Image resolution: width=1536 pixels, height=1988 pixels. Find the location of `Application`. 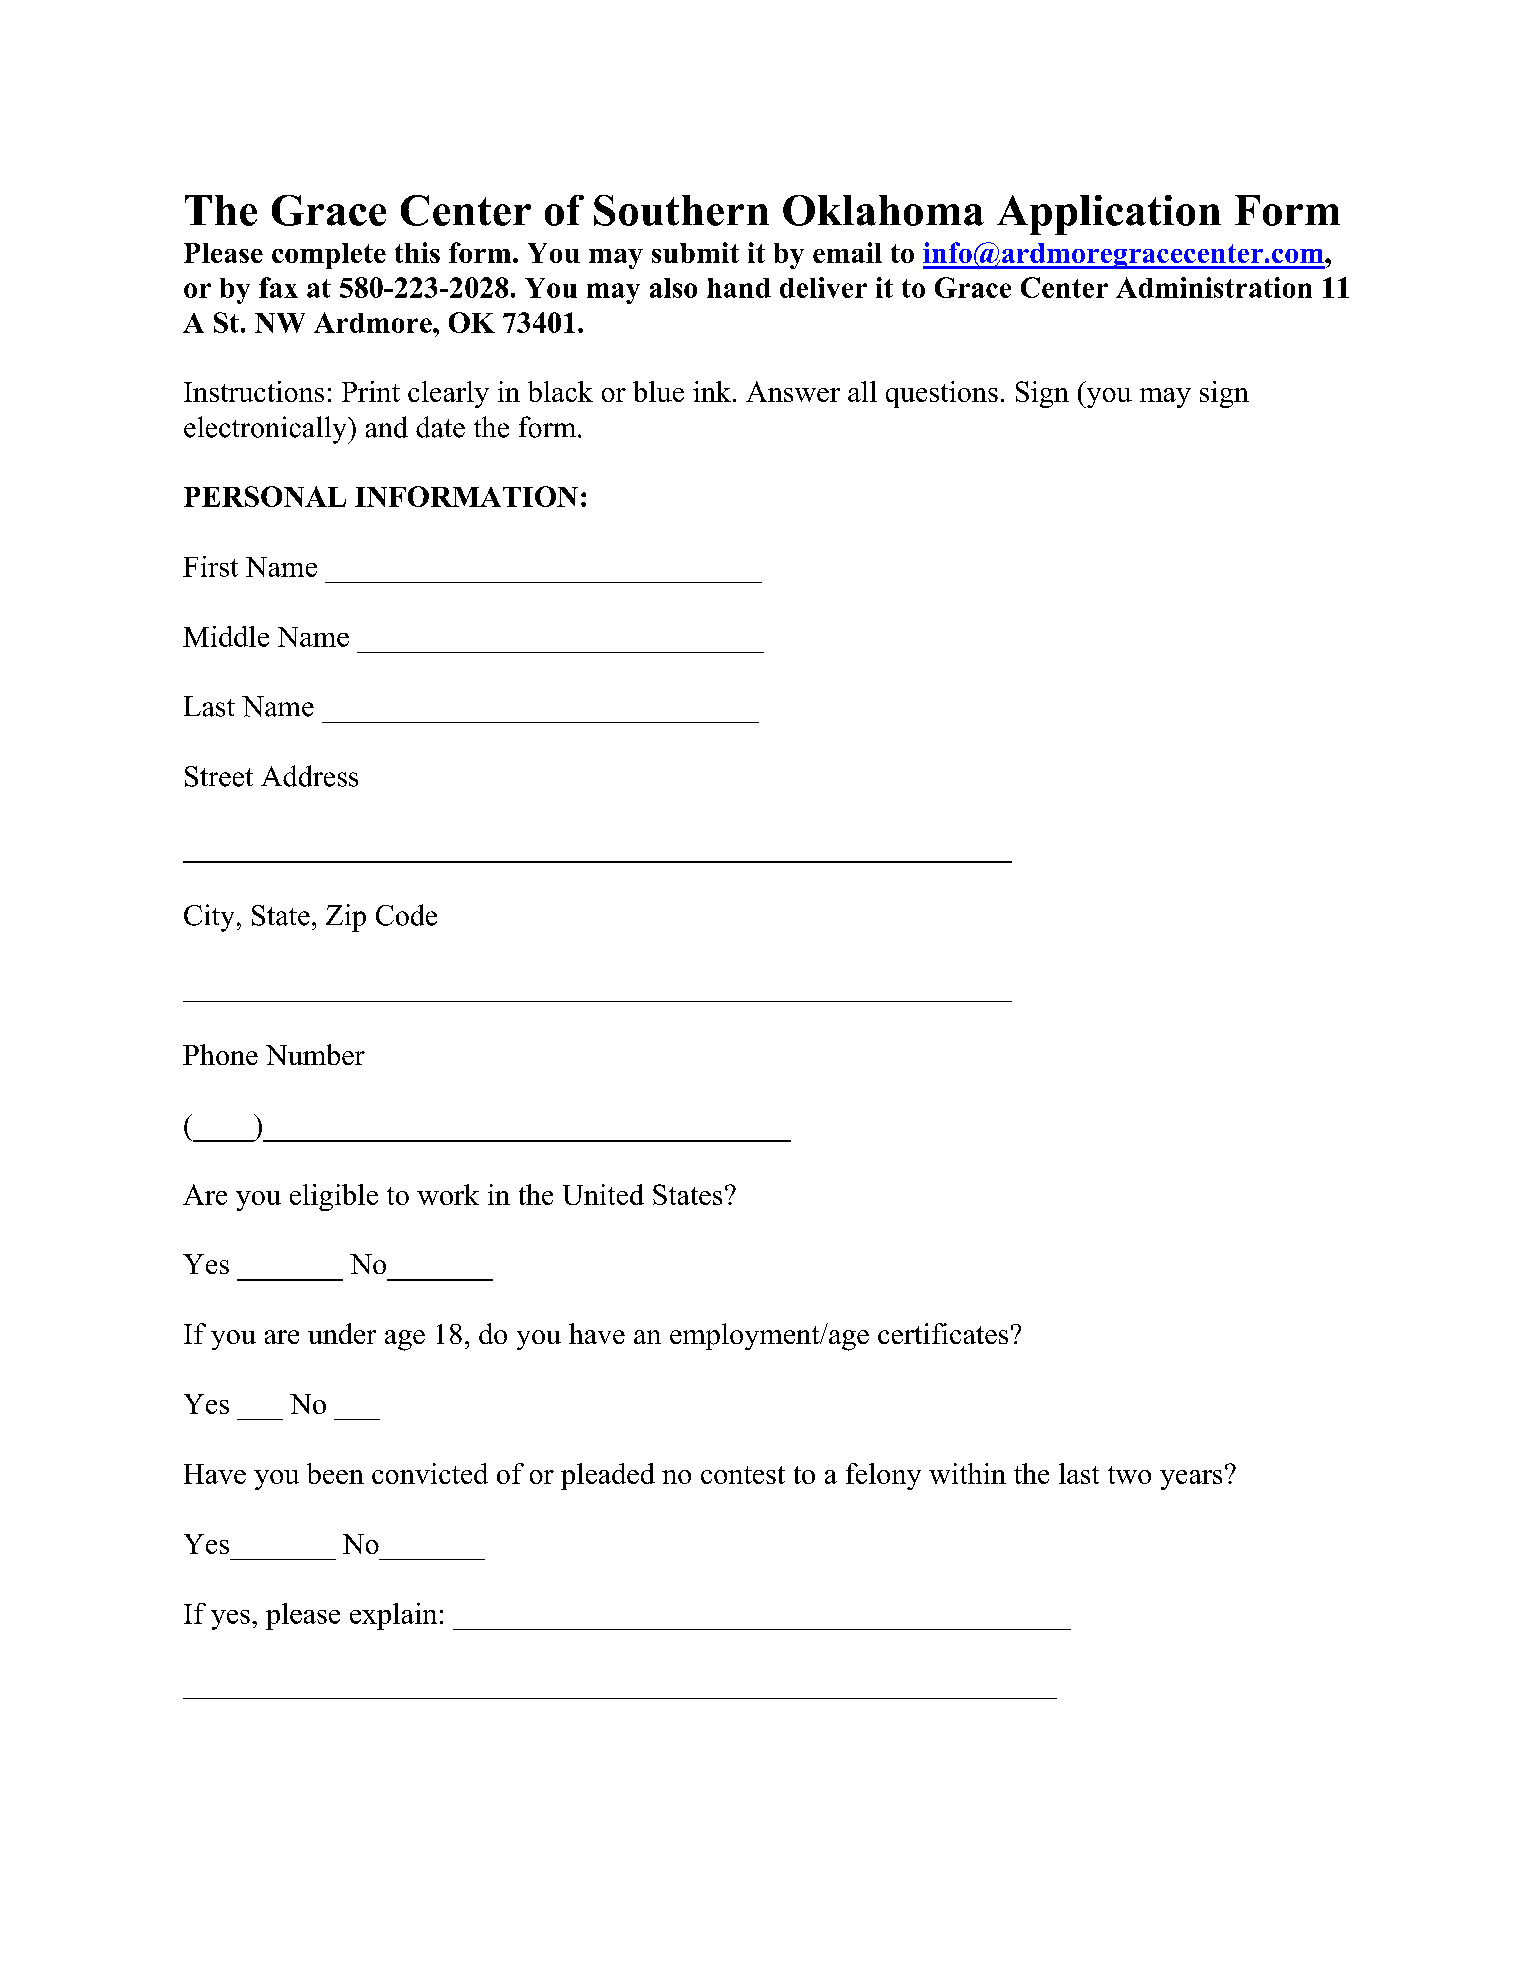

Application is located at coordinates (1109, 215).
